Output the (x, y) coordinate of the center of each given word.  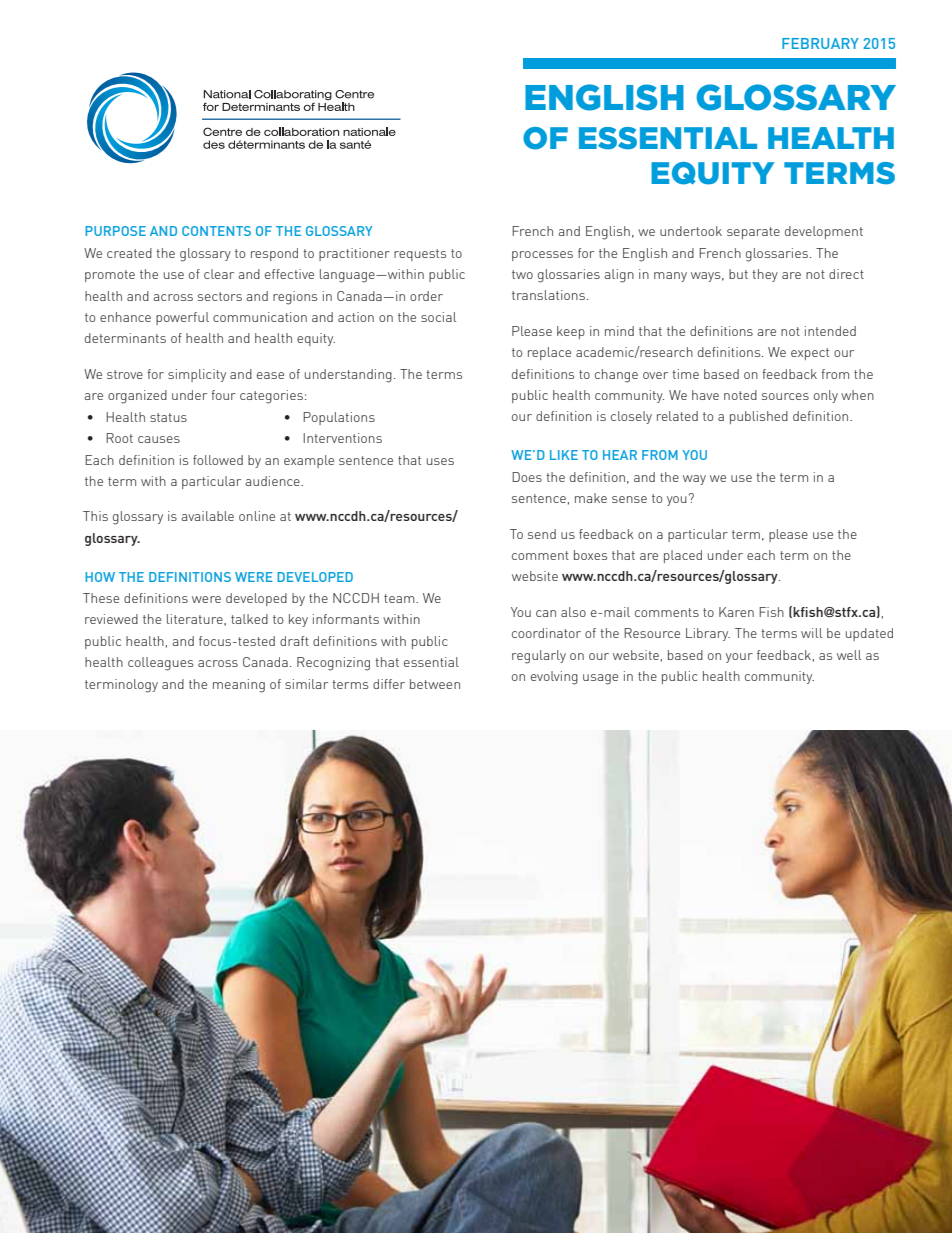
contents (216, 231)
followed (218, 460)
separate (753, 233)
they (765, 275)
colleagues (161, 664)
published (759, 417)
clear (219, 274)
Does (527, 477)
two (522, 274)
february (820, 43)
